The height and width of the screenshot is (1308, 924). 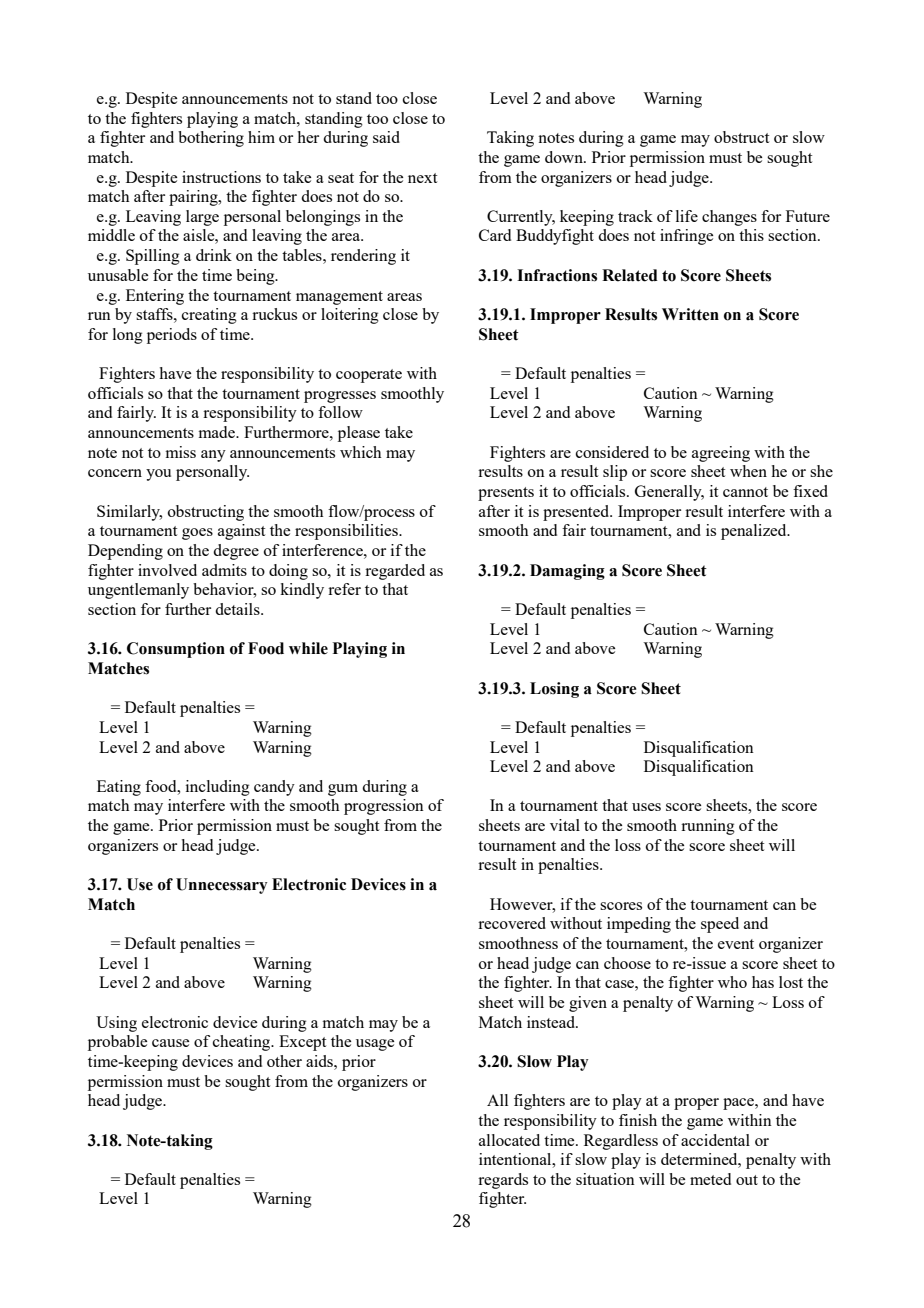 I want to click on penalized, so click(x=755, y=532).
